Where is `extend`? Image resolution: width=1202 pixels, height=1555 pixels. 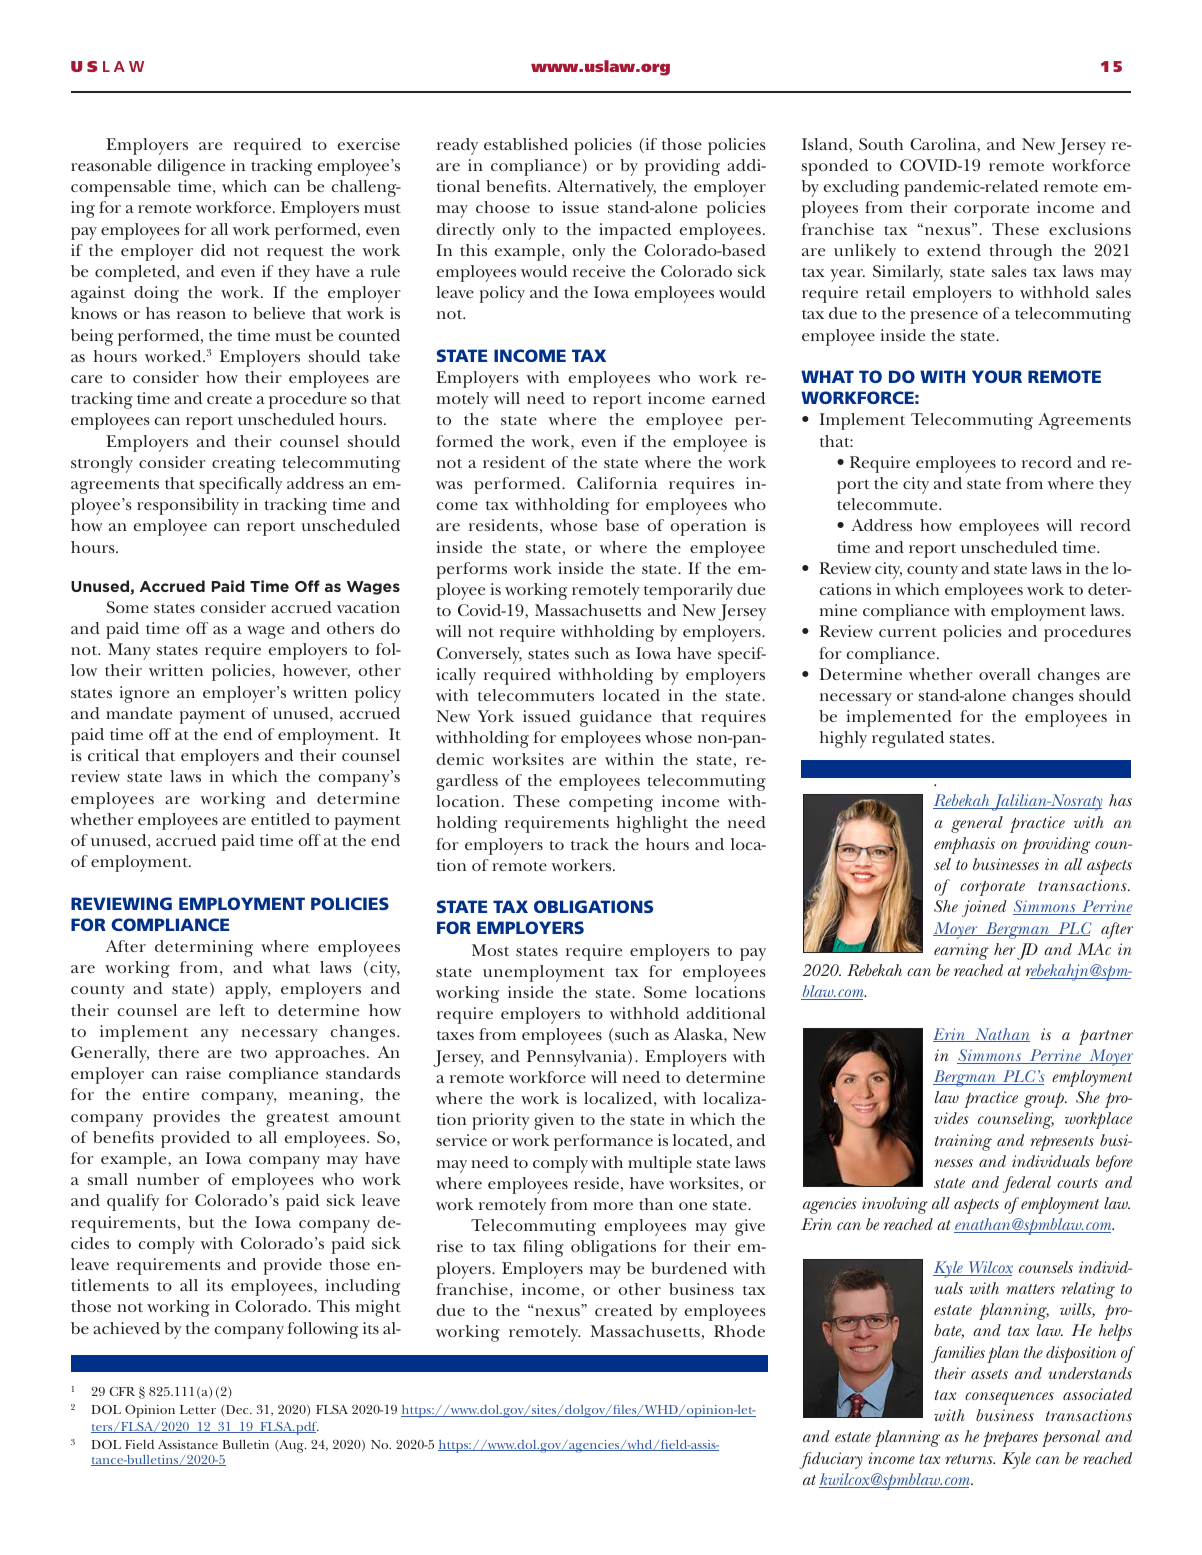 extend is located at coordinates (954, 250).
